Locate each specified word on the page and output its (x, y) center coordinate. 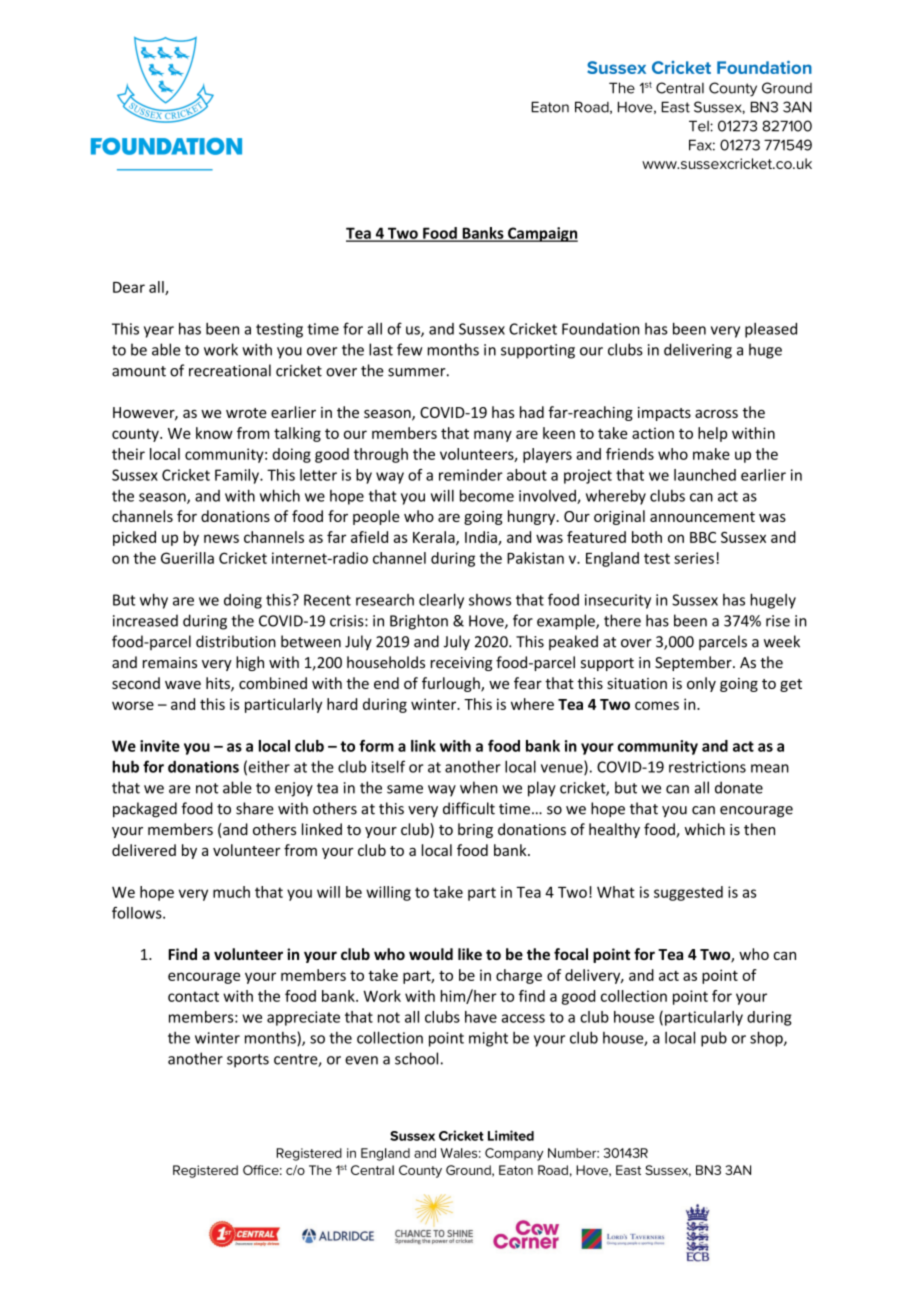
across (716, 414)
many (493, 436)
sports (248, 1061)
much (231, 892)
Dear (129, 287)
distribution (236, 641)
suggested (688, 893)
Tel (700, 126)
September (694, 663)
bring (475, 830)
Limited (511, 1135)
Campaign (542, 234)
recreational (230, 370)
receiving (462, 664)
